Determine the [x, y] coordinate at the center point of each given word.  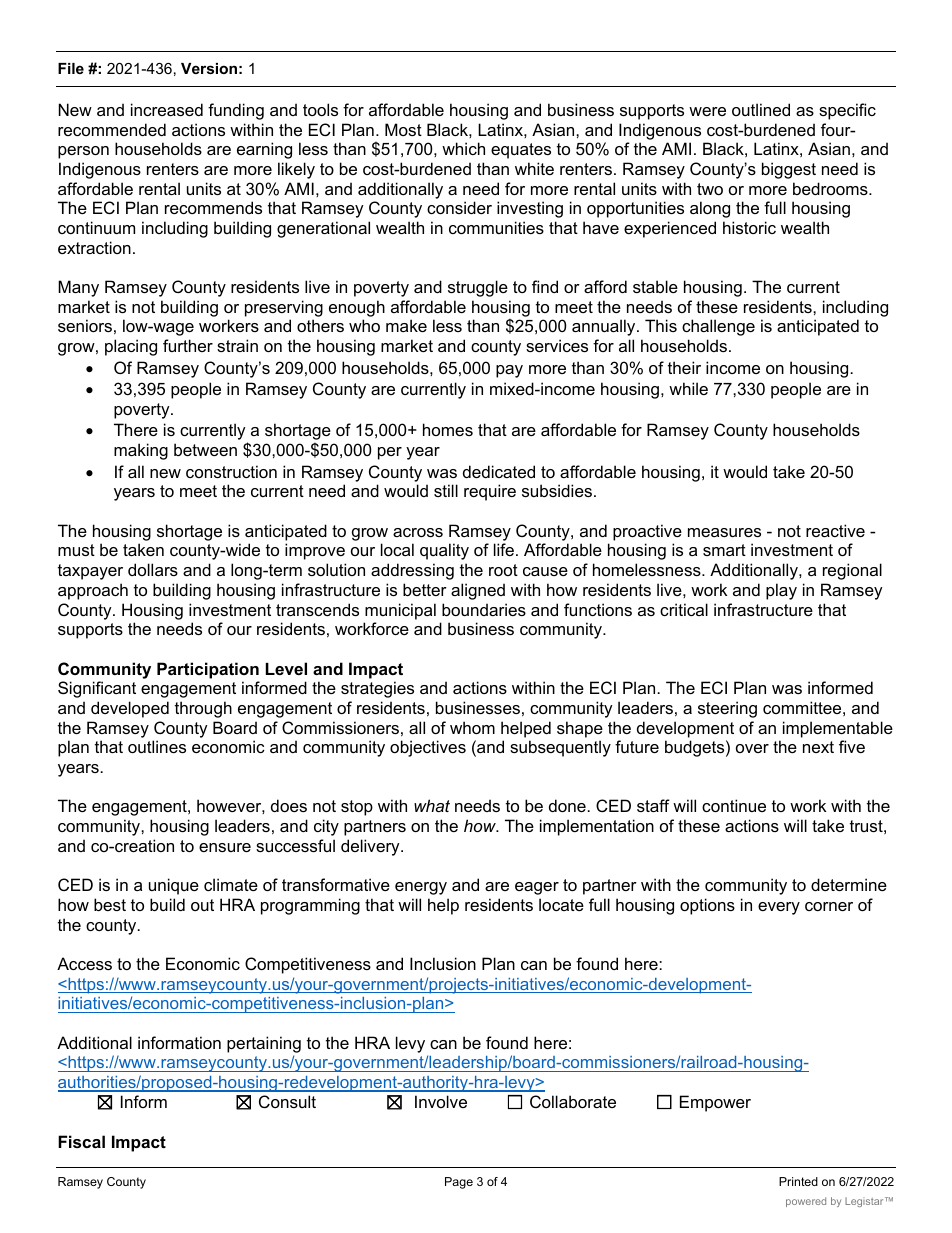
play [781, 591]
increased [167, 109]
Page [459, 1183]
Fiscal [81, 1141]
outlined [761, 109]
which [463, 148]
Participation [208, 670]
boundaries [484, 609]
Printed [798, 1181]
